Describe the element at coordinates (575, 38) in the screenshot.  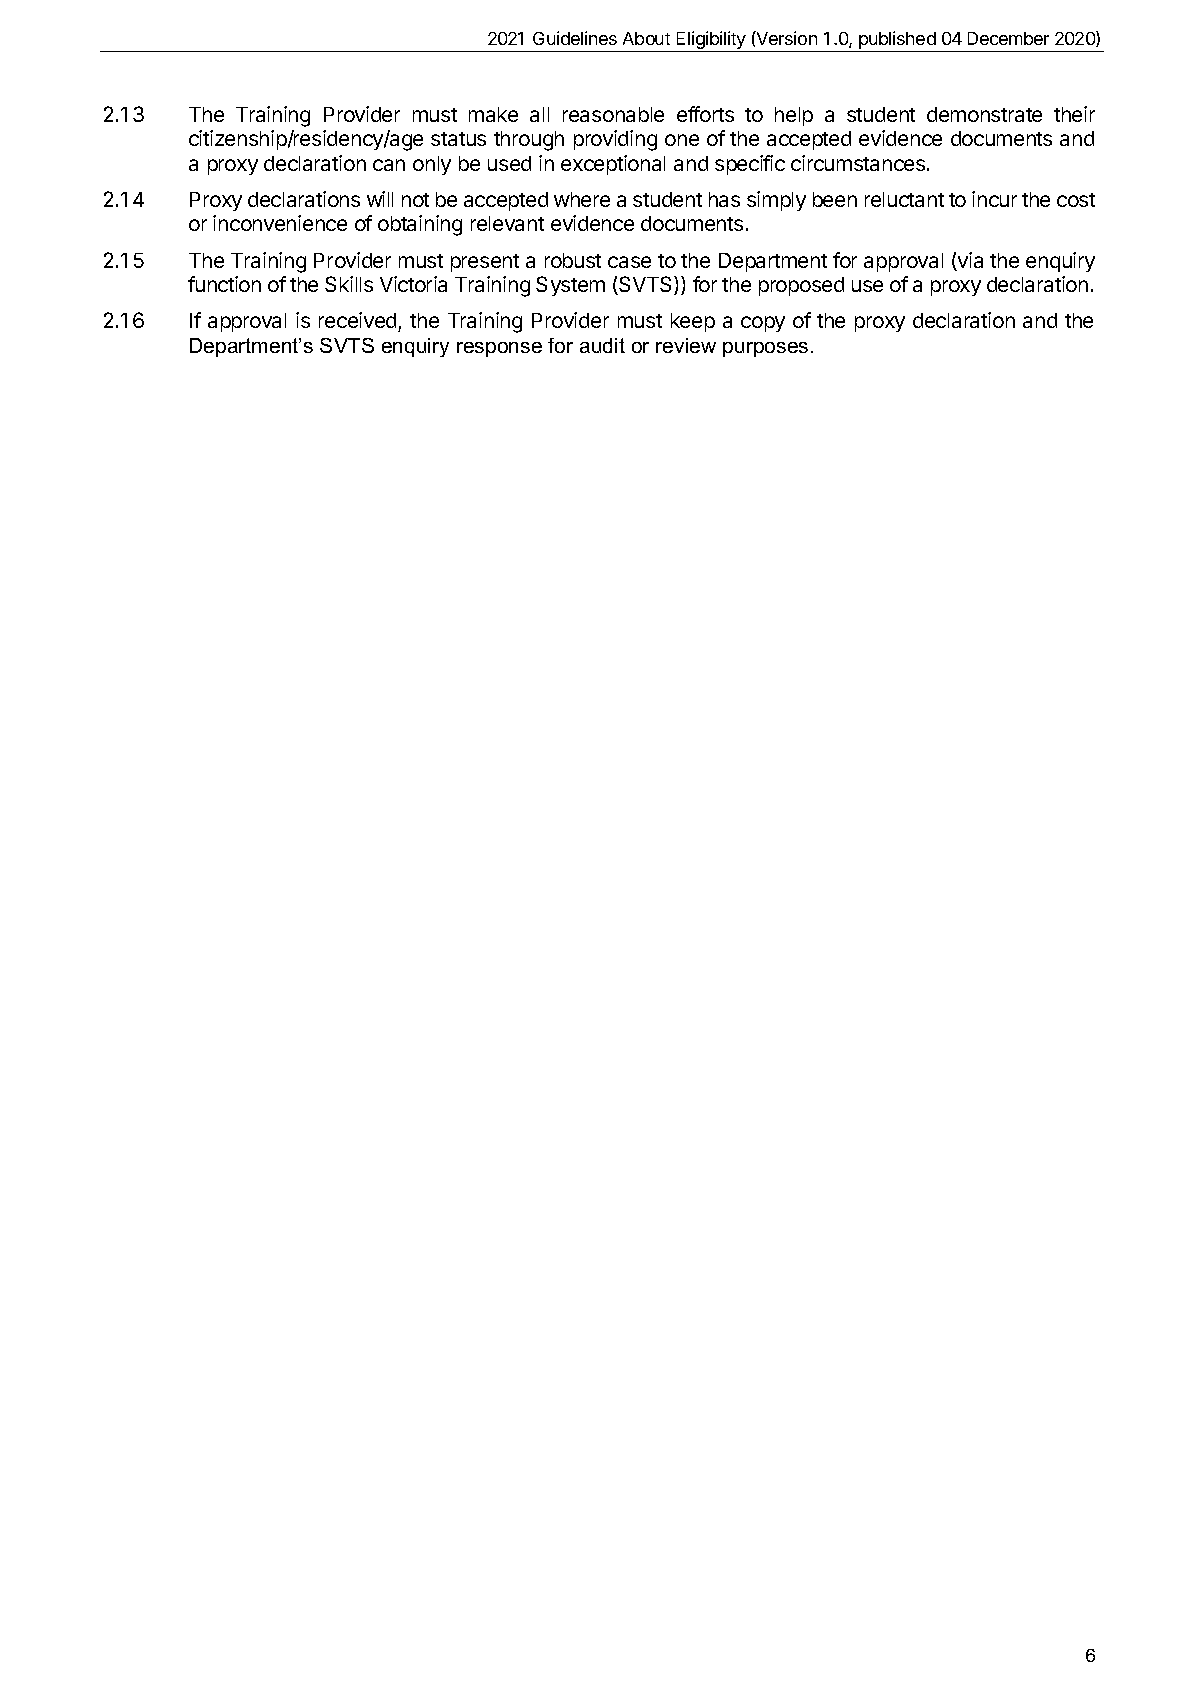
I see `Guidelines` at that location.
